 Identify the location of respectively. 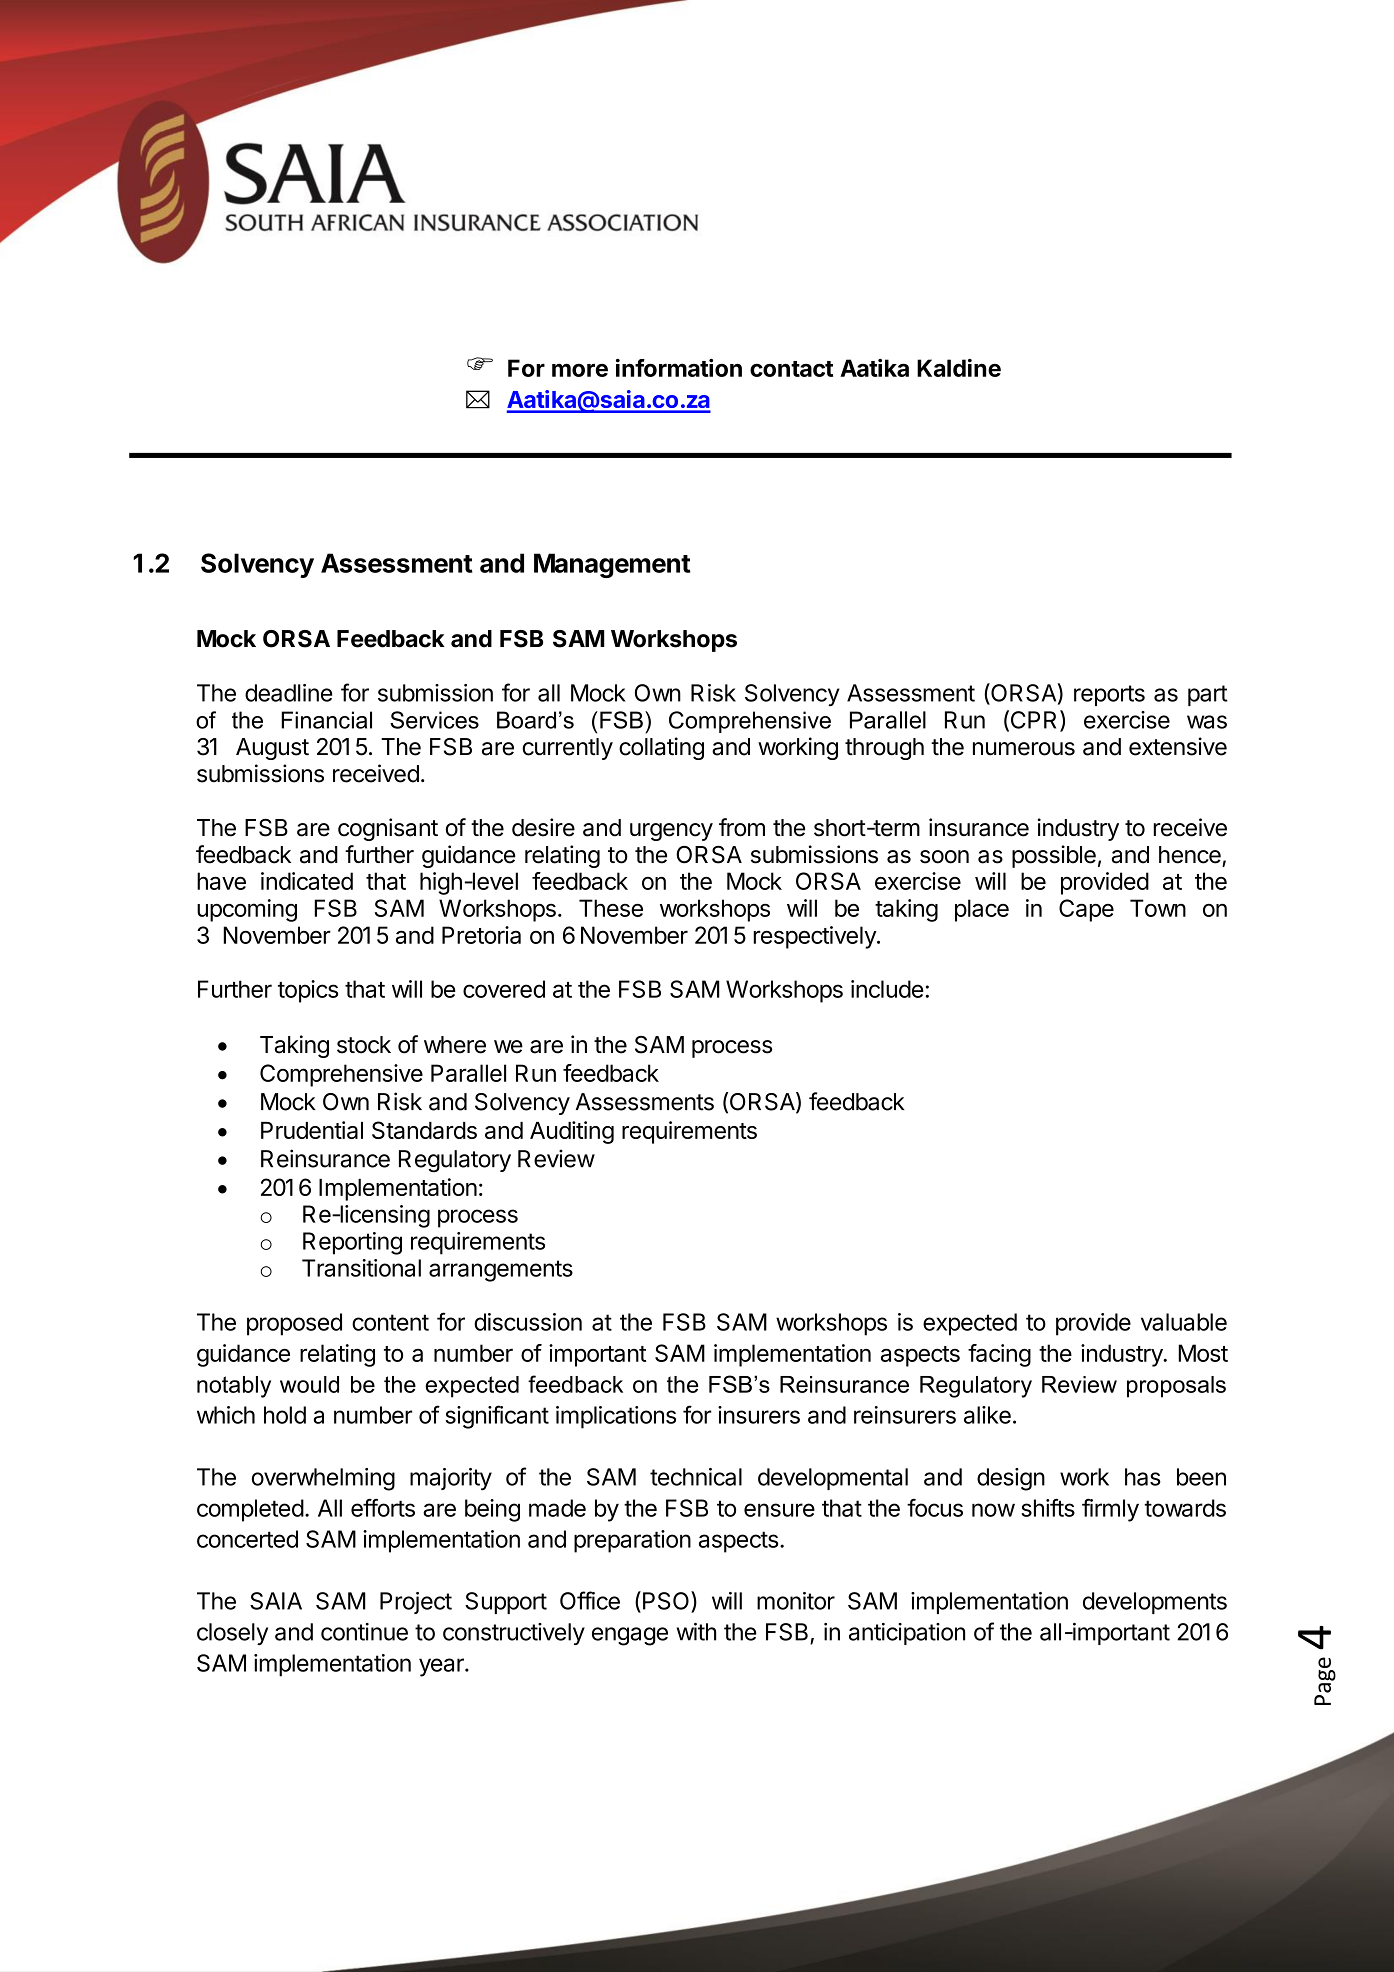
(815, 937).
